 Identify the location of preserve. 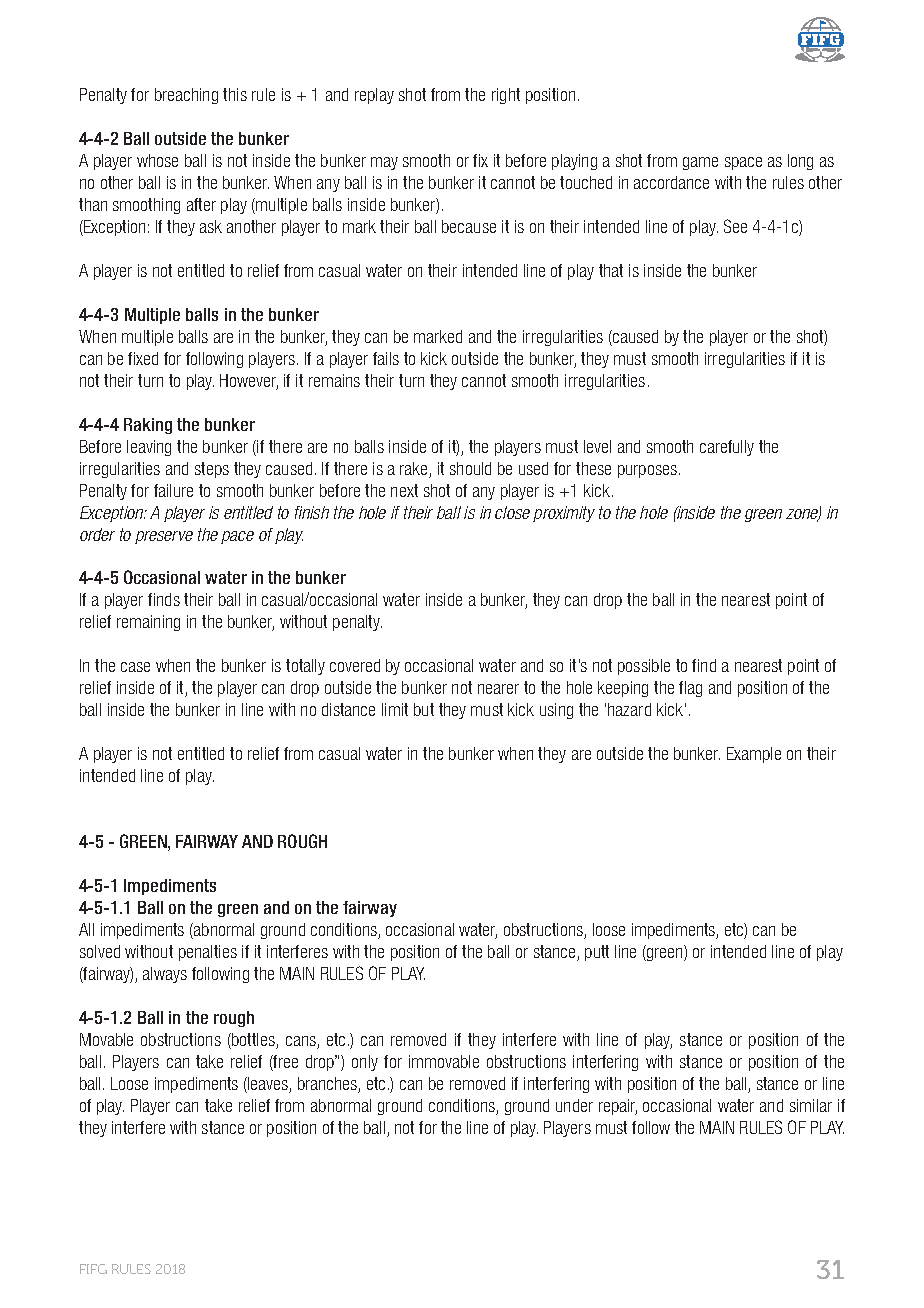
(164, 537).
